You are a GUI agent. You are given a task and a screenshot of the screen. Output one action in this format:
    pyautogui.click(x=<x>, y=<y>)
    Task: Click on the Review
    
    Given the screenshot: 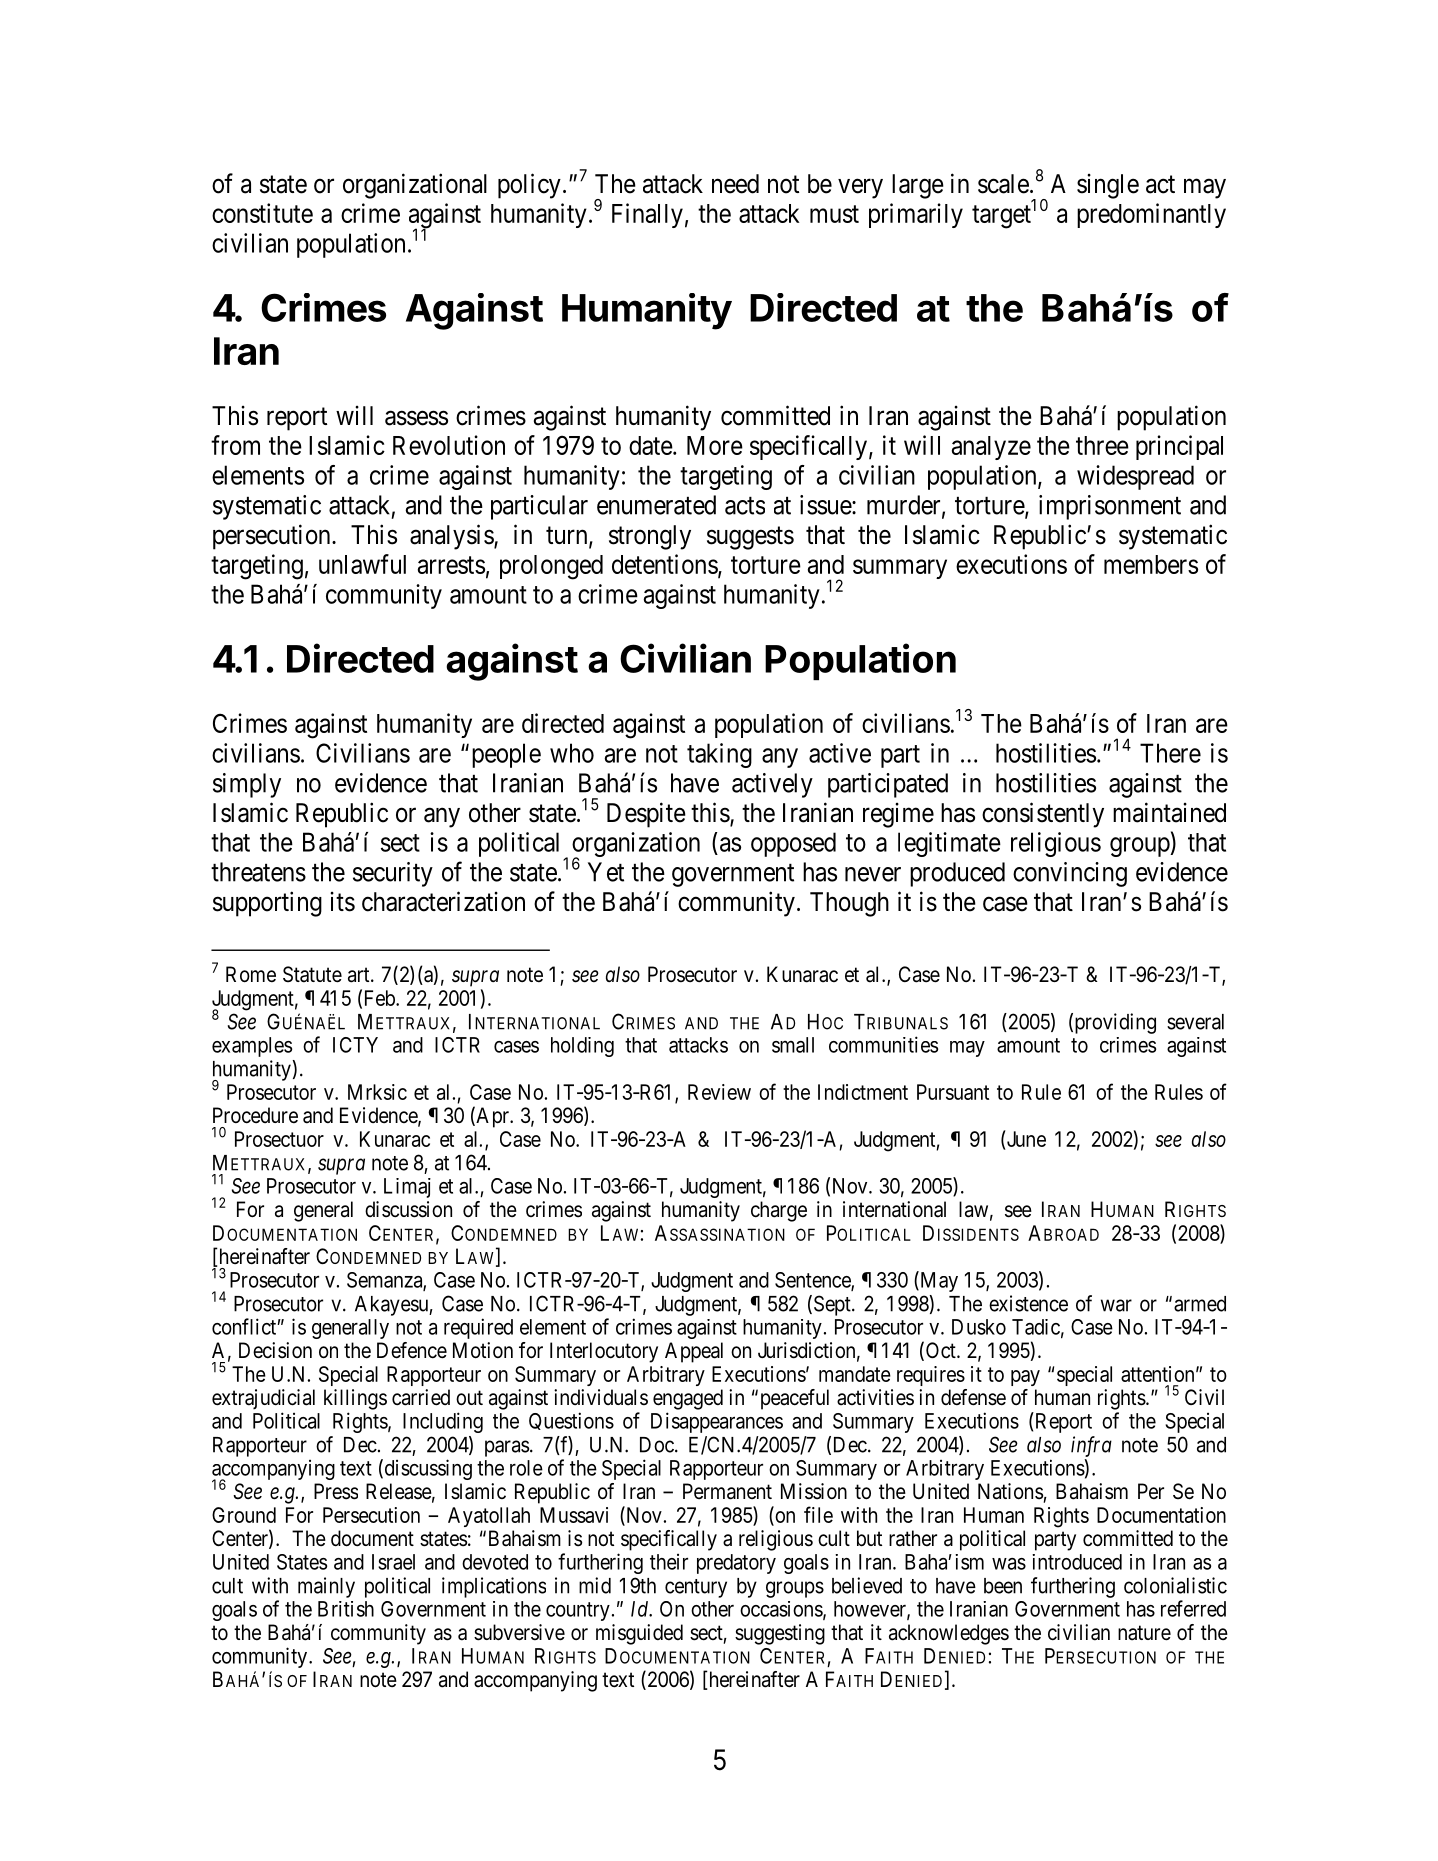 What is the action you would take?
    pyautogui.click(x=719, y=1092)
